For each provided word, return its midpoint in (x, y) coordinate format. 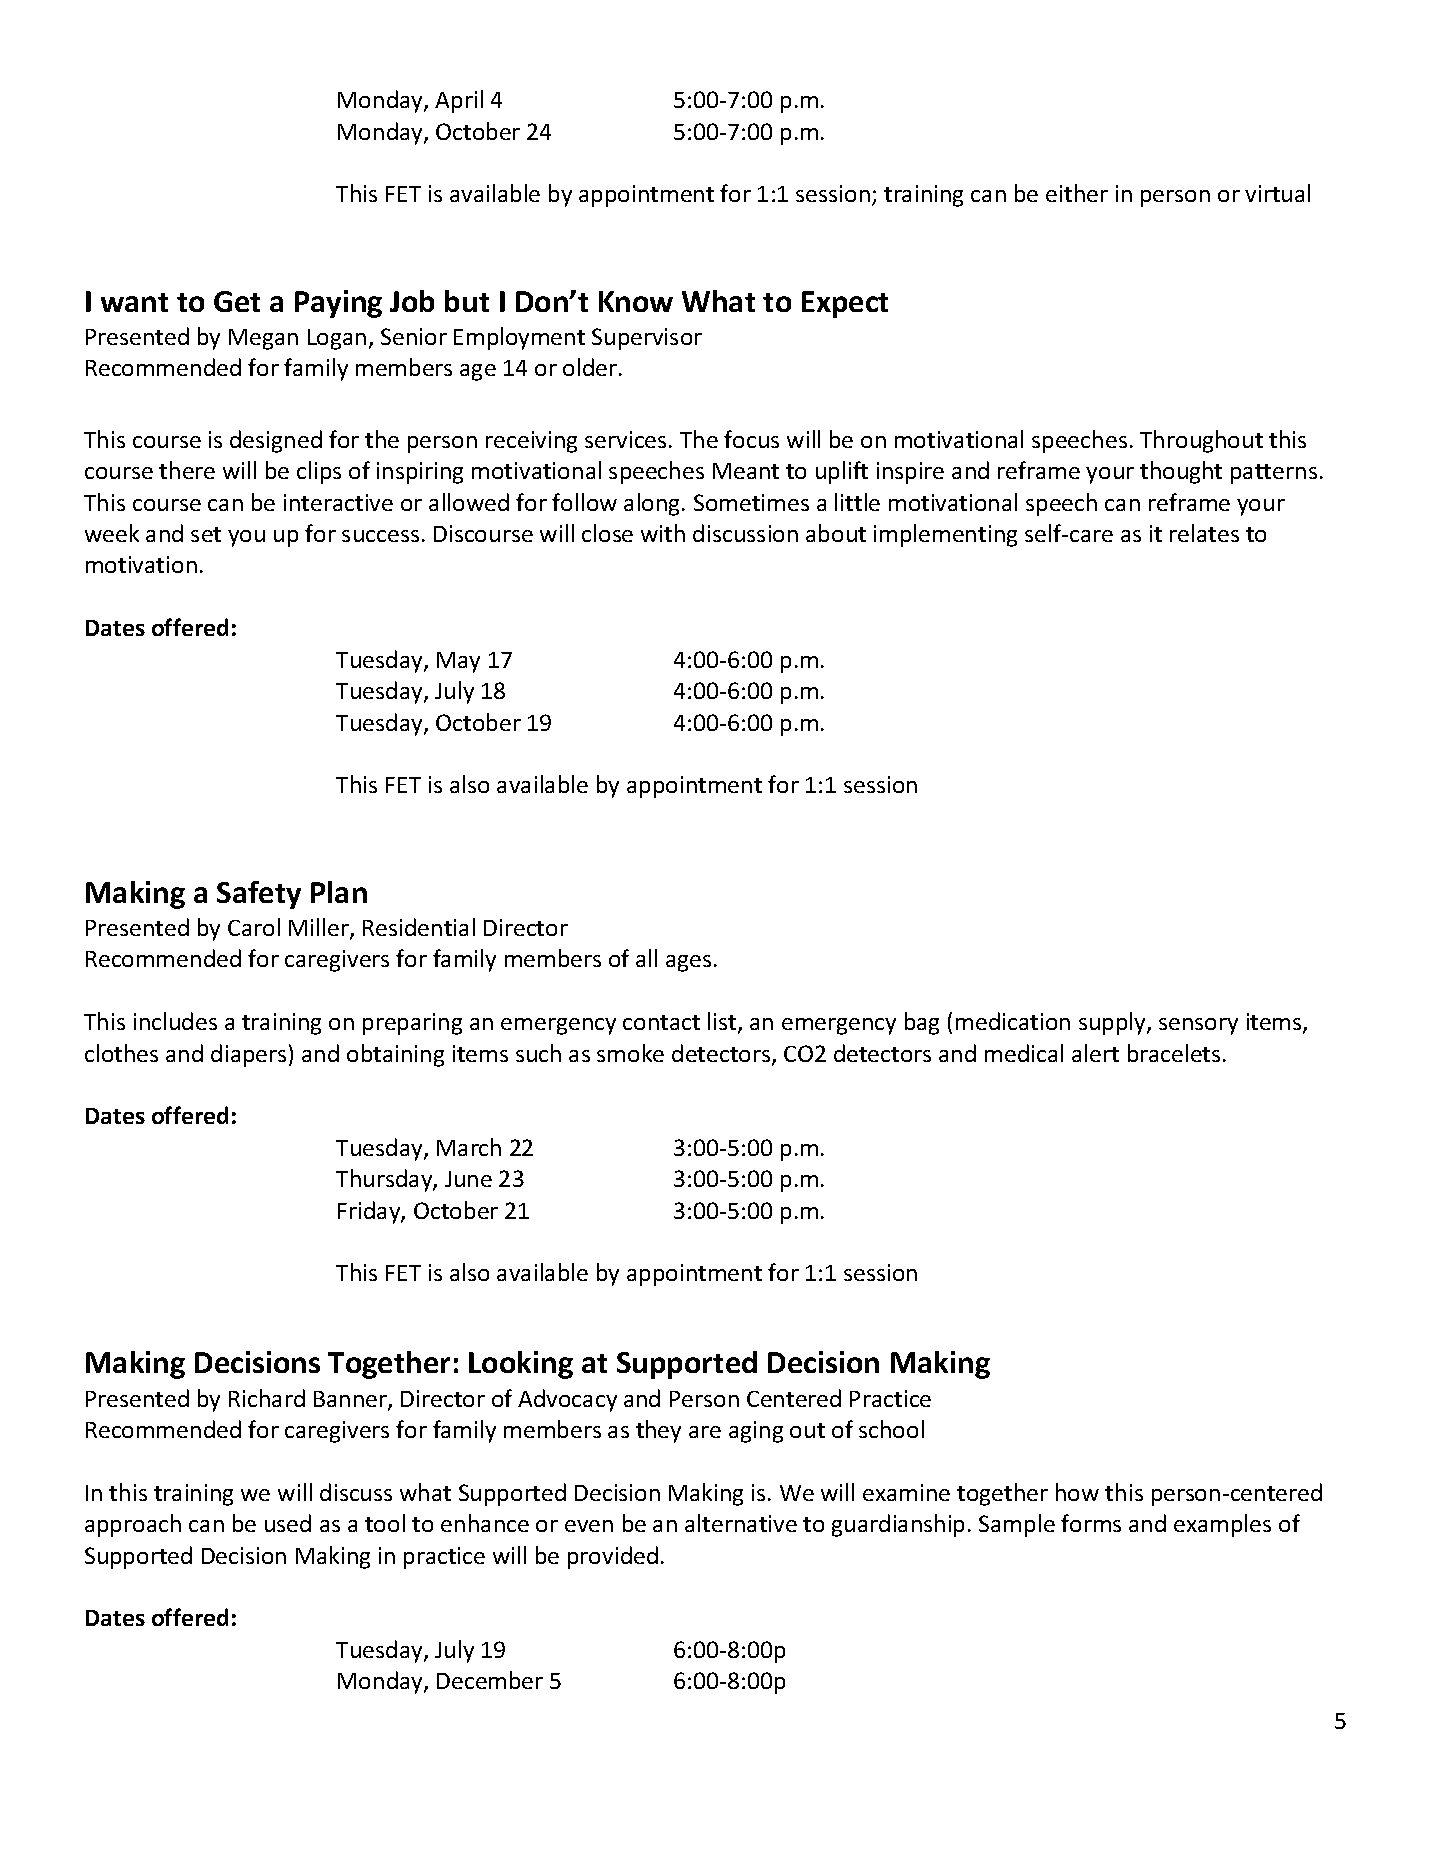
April (459, 101)
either (1077, 193)
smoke (630, 1053)
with (663, 533)
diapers (248, 1055)
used (288, 1523)
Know (636, 301)
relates (1204, 533)
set (206, 534)
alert (1095, 1053)
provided (613, 1557)
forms (1091, 1523)
